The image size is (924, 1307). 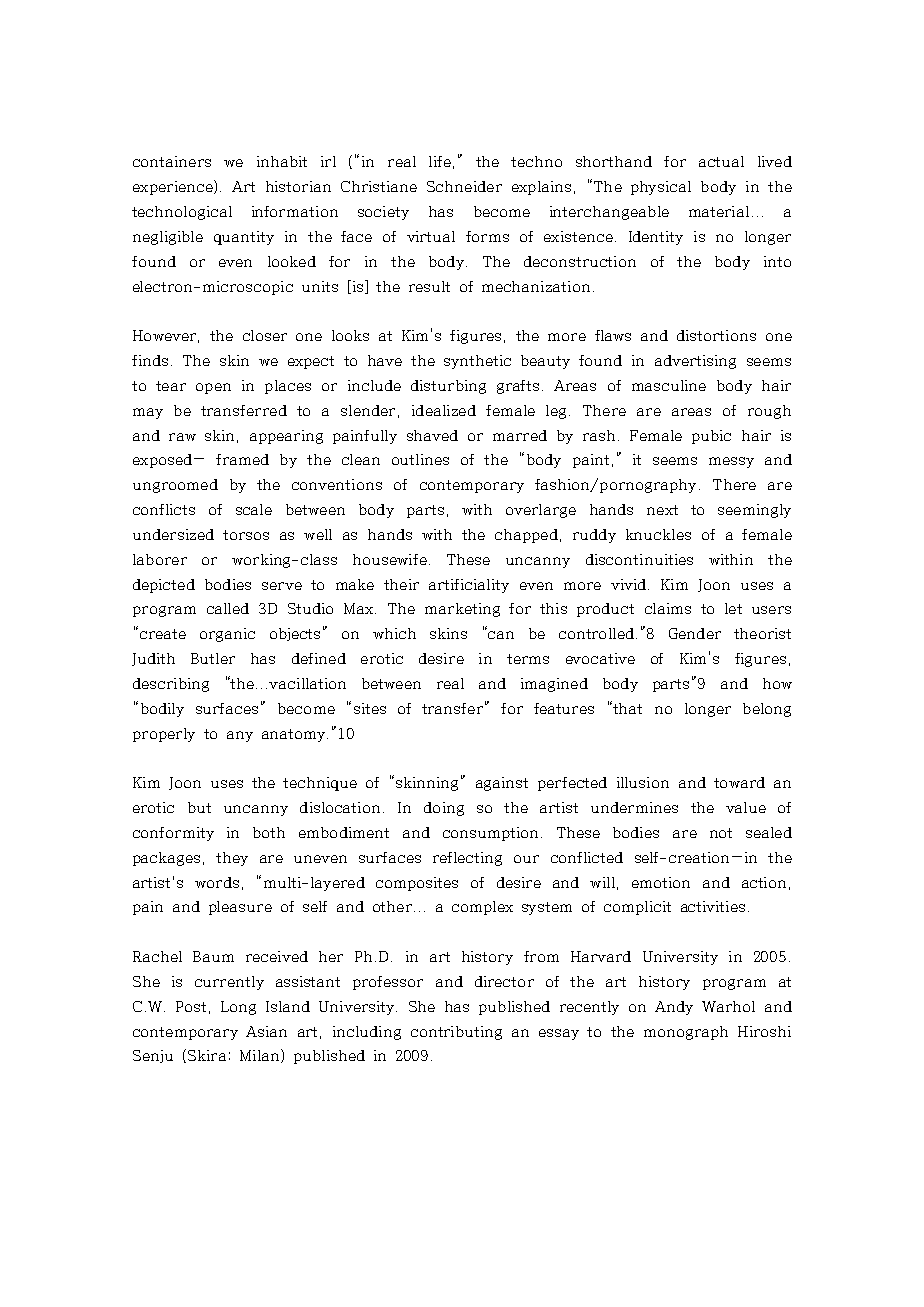 What do you see at coordinates (266, 1031) in the screenshot?
I see `Asian` at bounding box center [266, 1031].
